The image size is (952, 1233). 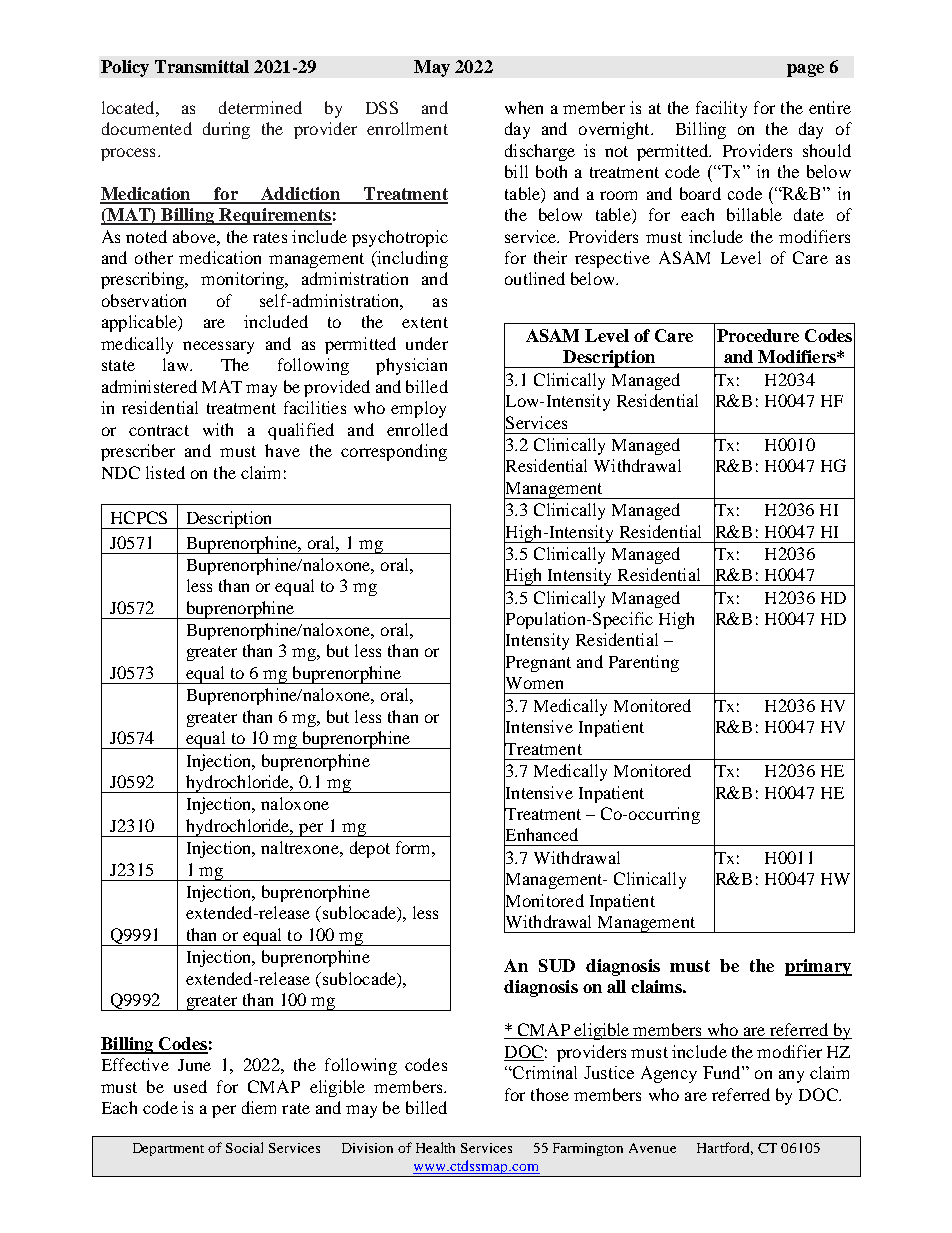 I want to click on respective, so click(x=612, y=259).
